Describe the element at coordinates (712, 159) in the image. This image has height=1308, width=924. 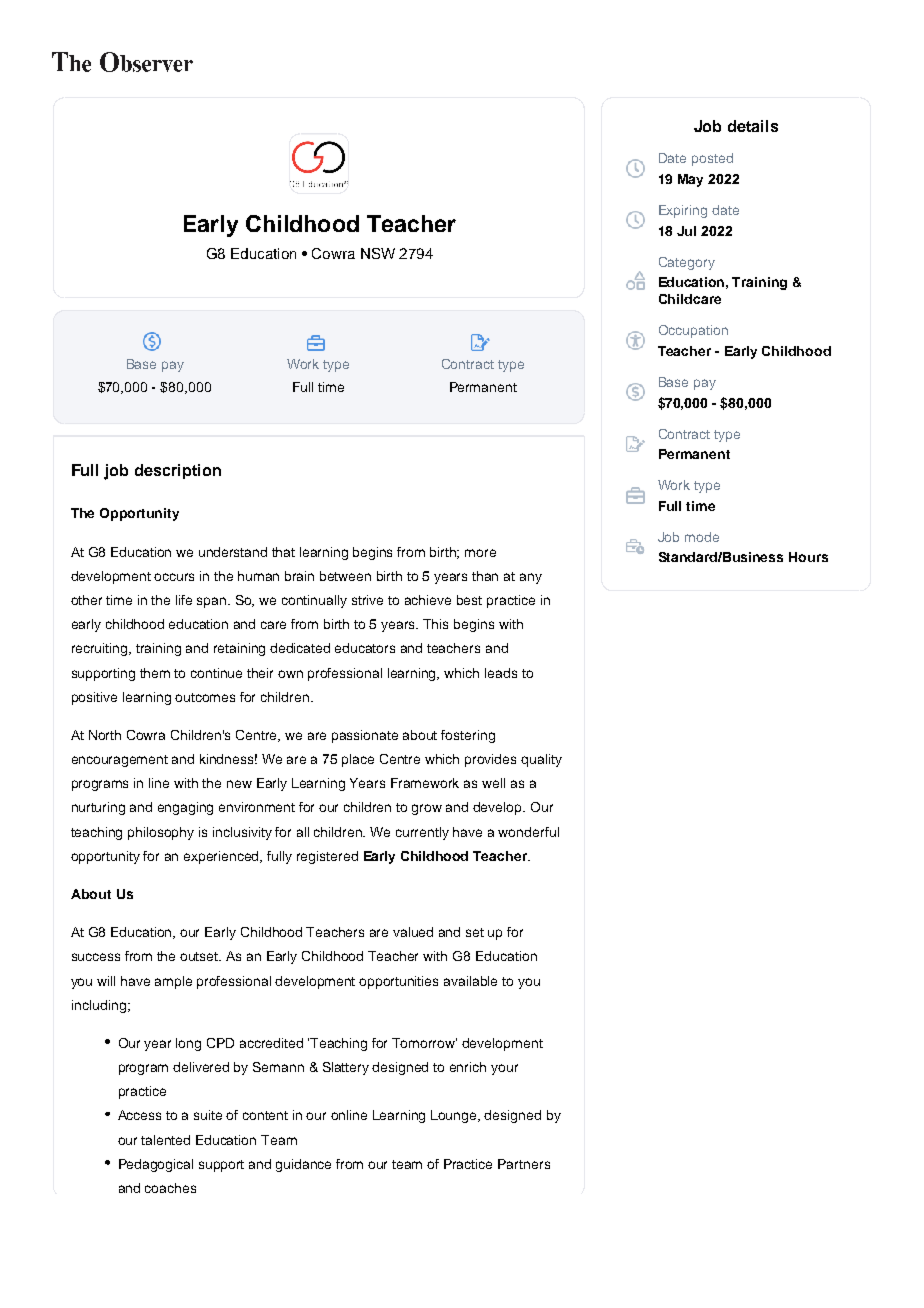
I see `posted` at that location.
